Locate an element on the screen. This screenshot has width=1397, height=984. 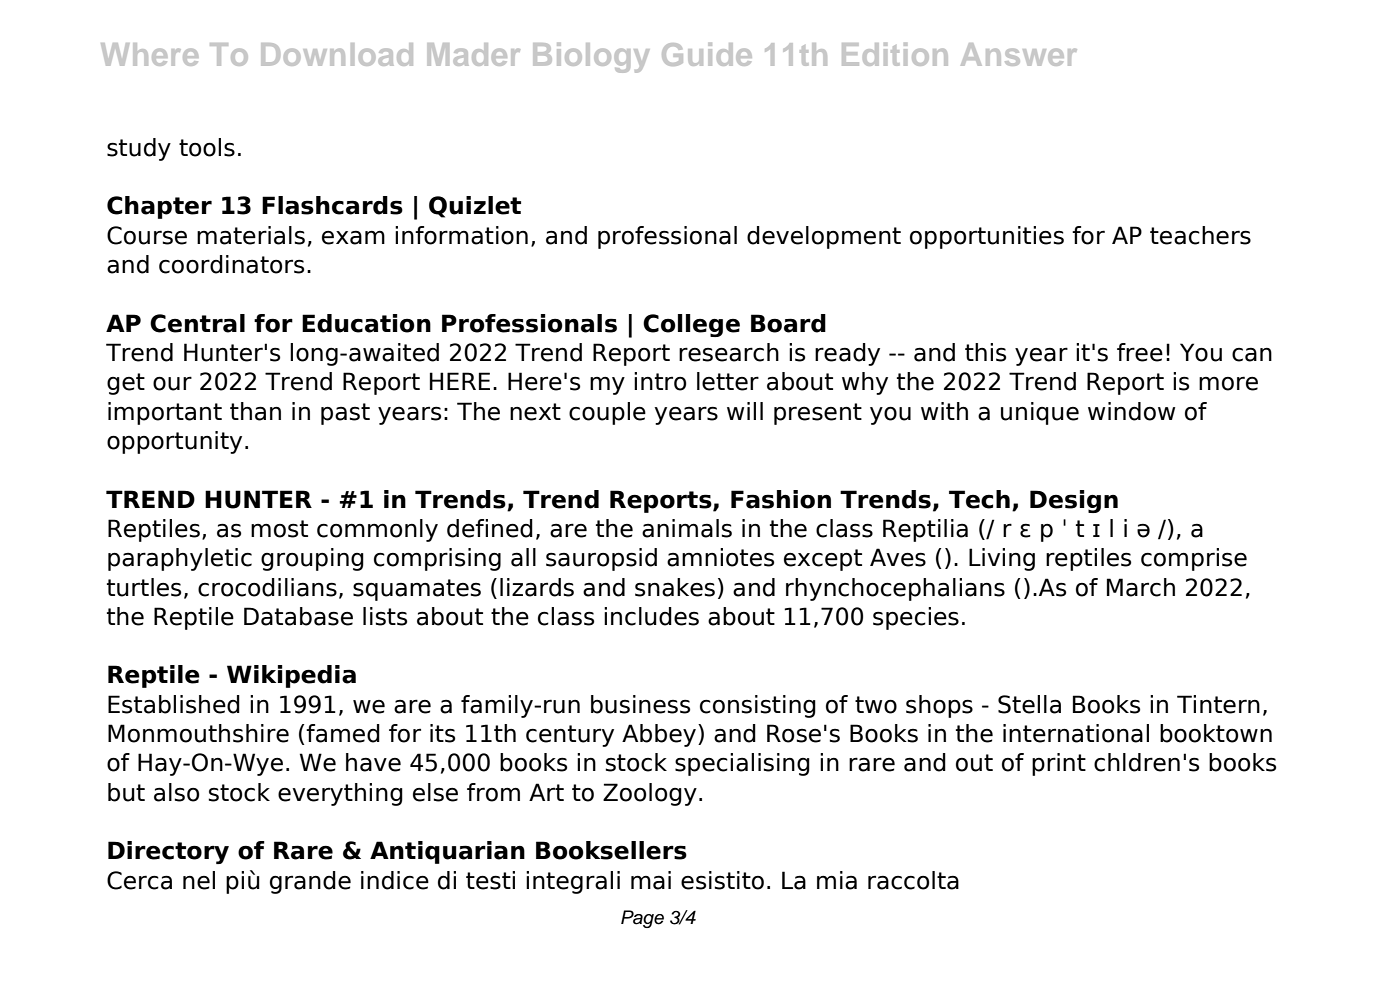
will is located at coordinates (745, 411).
